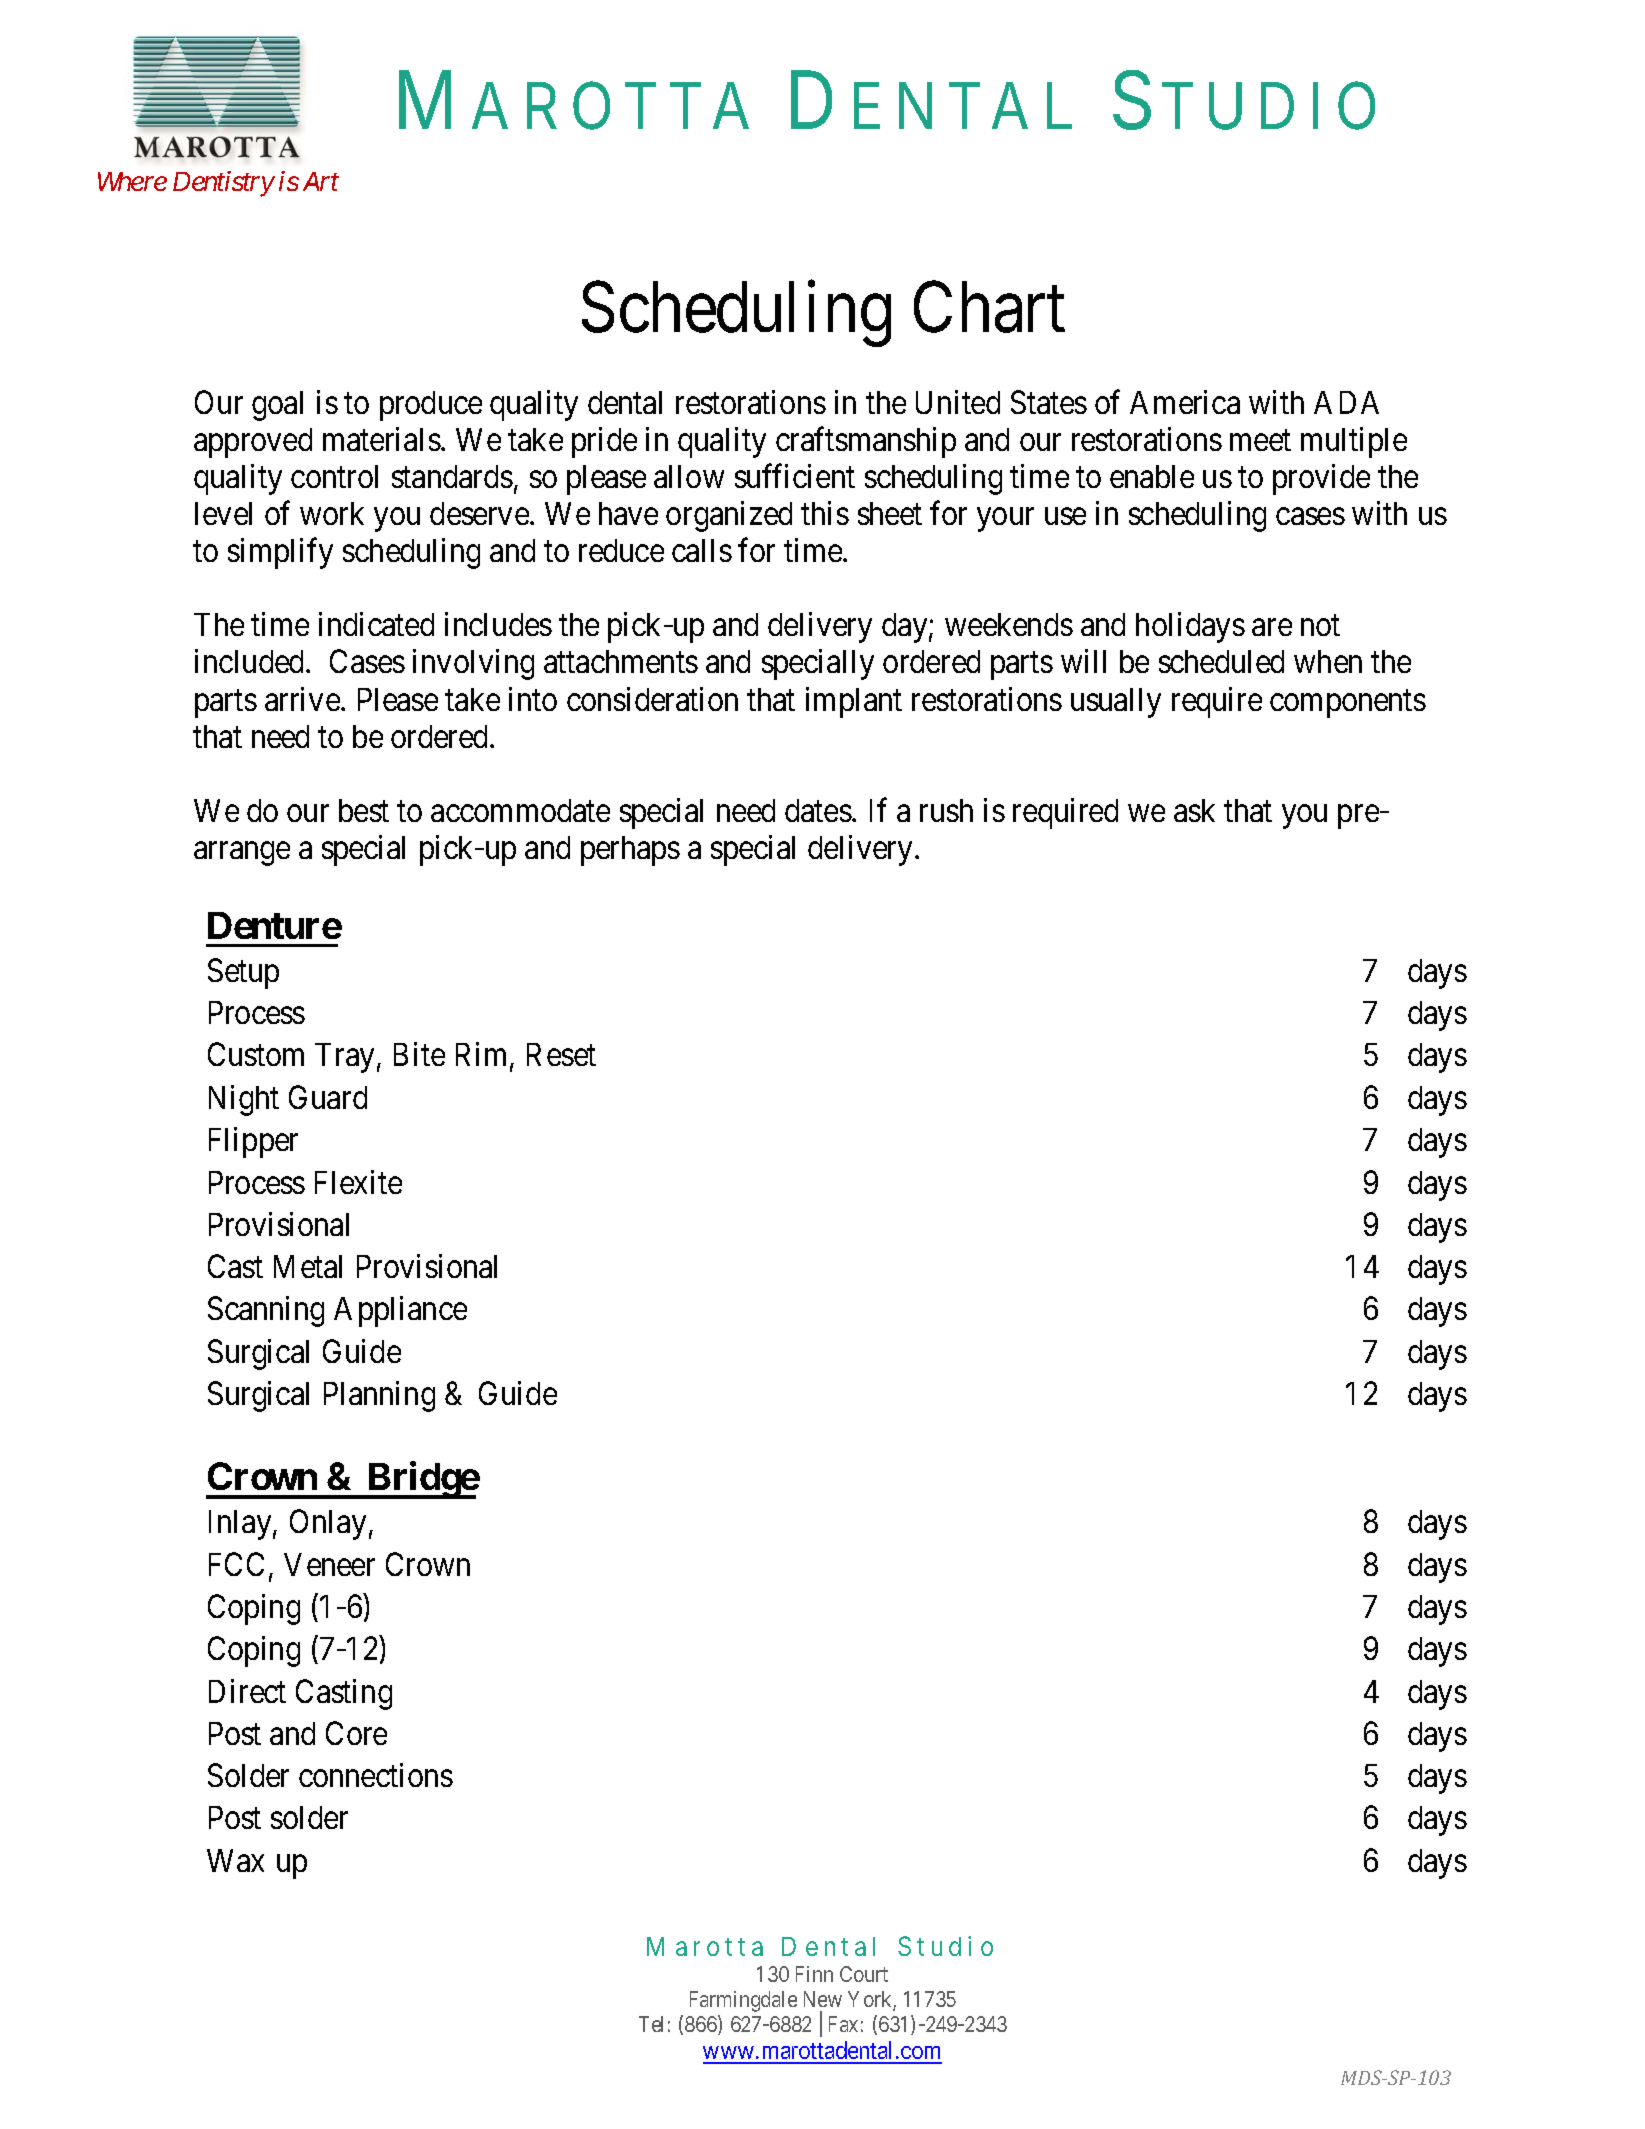 Image resolution: width=1645 pixels, height=2129 pixels. I want to click on Finn, so click(814, 1974).
